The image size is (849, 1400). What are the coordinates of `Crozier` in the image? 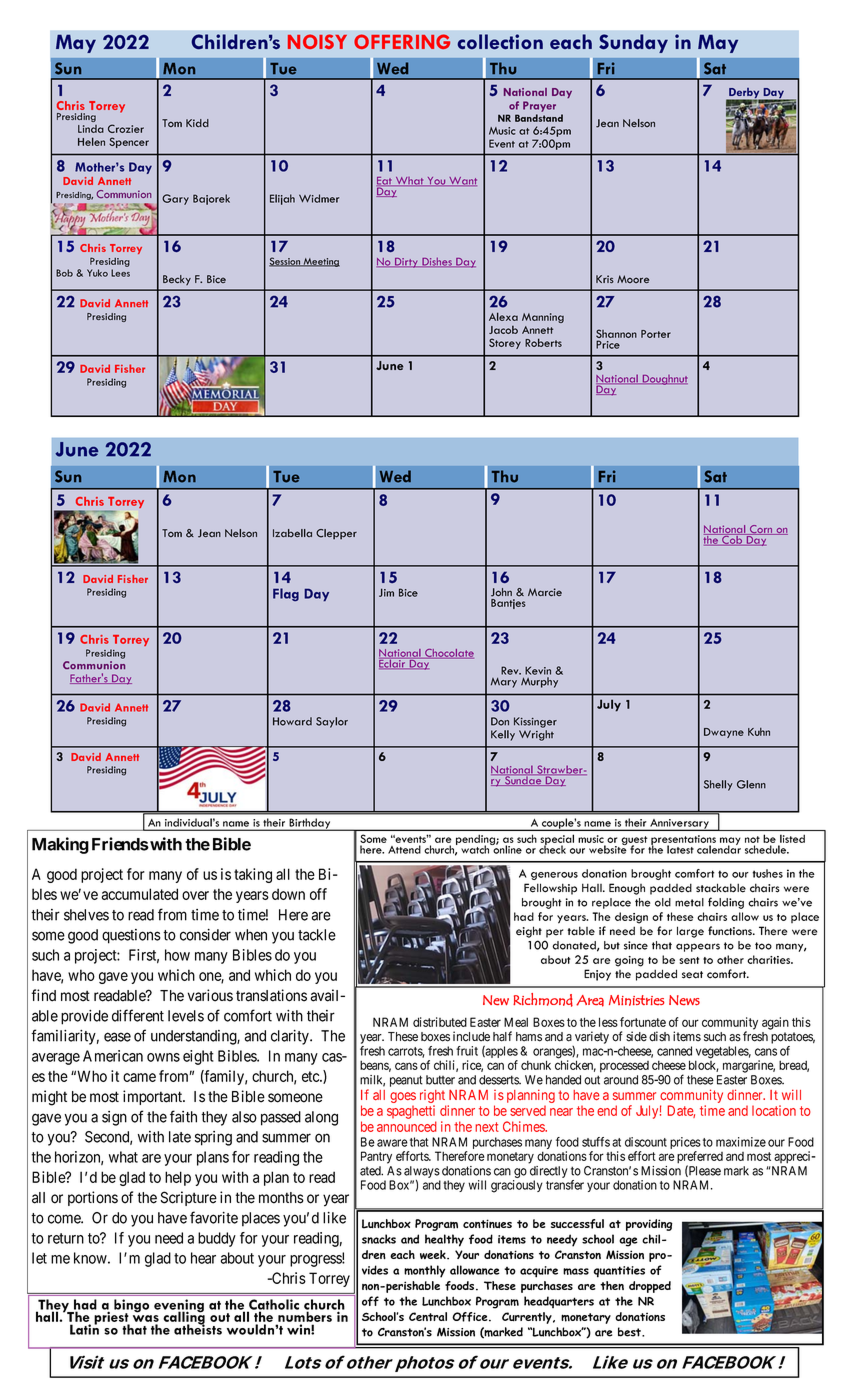 It's located at (126, 128).
